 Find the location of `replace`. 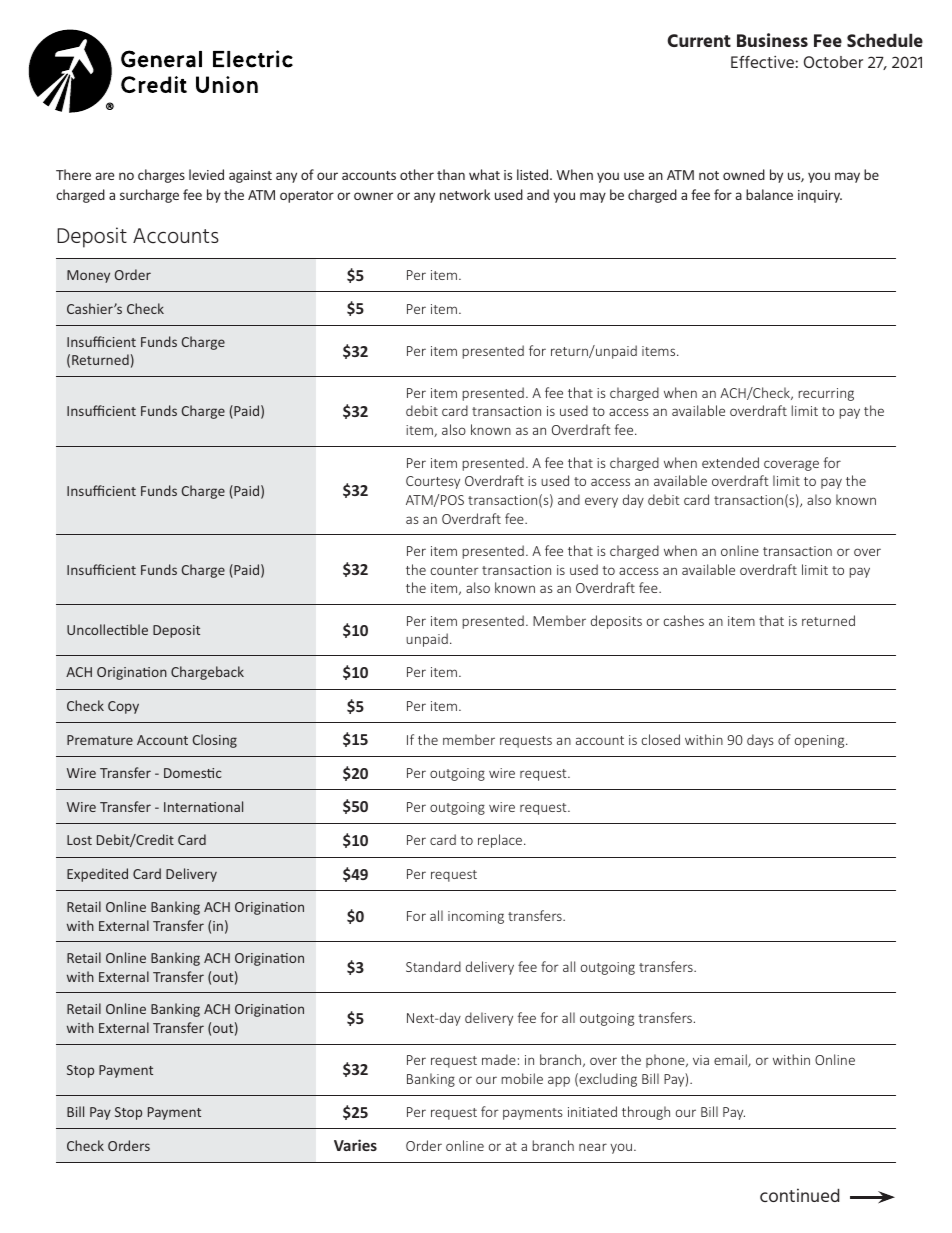

replace is located at coordinates (501, 841).
